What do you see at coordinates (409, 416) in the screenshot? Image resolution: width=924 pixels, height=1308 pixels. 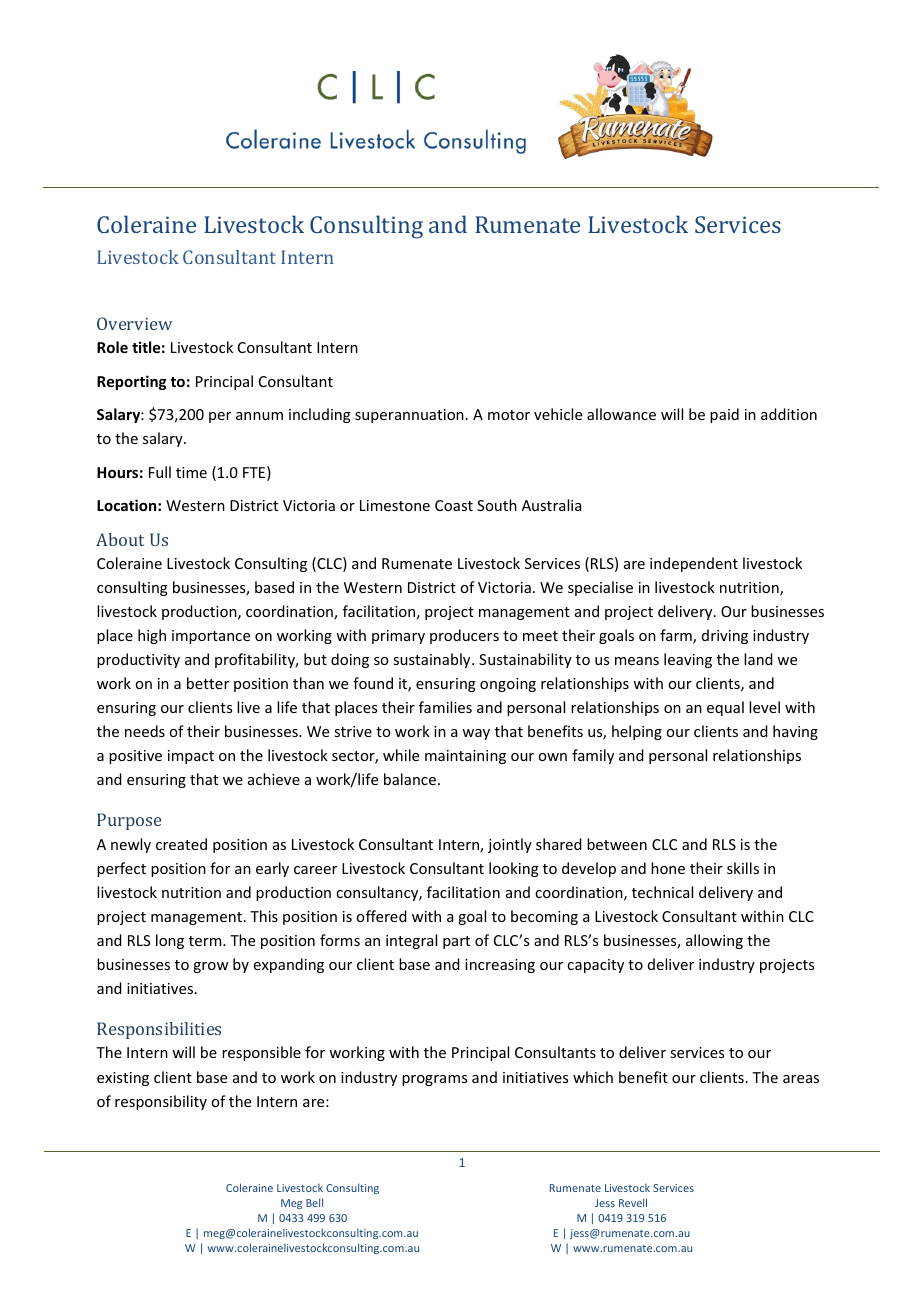 I see `superannuation` at bounding box center [409, 416].
